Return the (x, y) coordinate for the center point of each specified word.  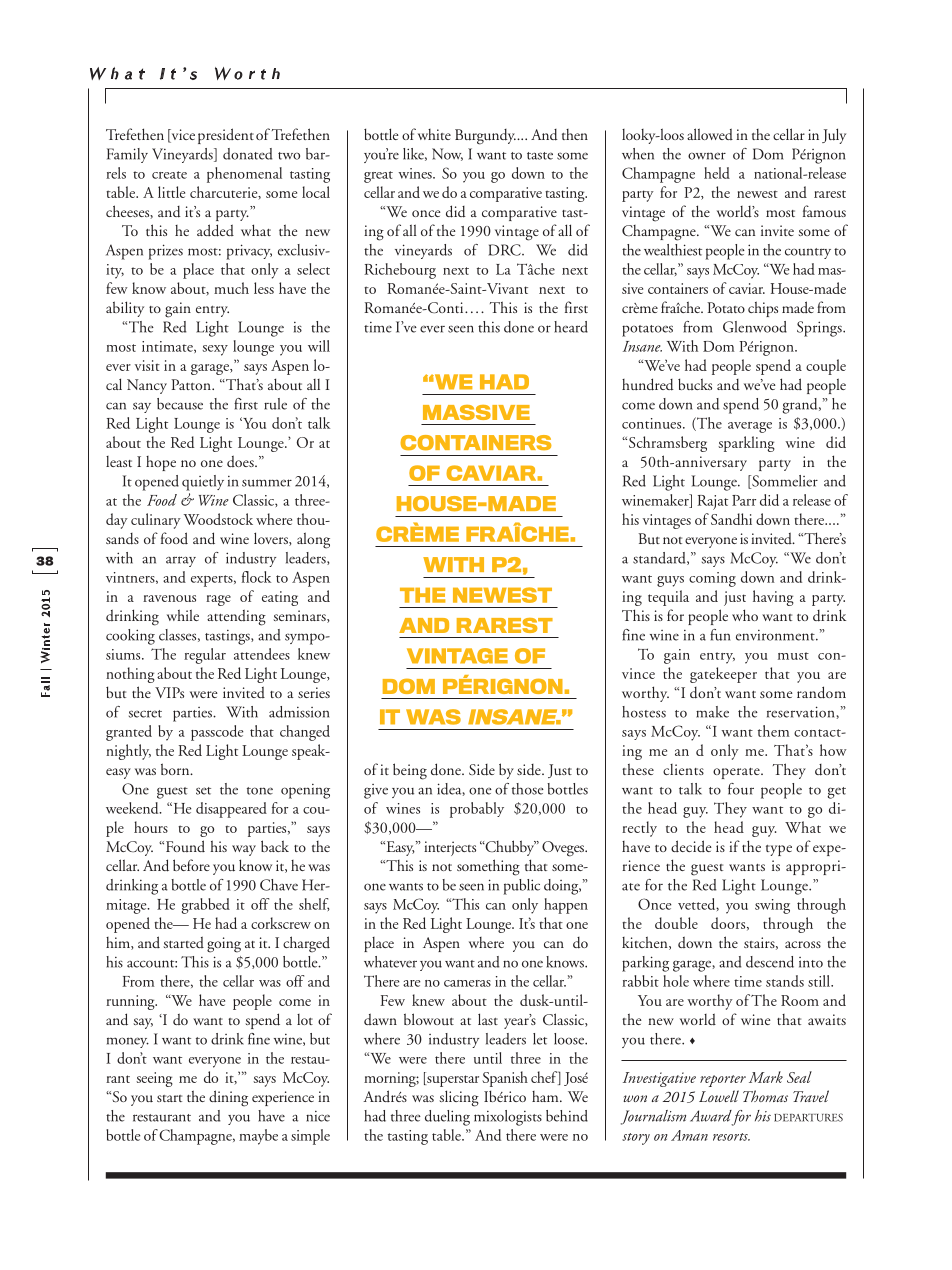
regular (205, 656)
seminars (300, 616)
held (717, 173)
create (169, 175)
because (180, 404)
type (779, 850)
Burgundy (485, 137)
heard (571, 327)
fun (720, 635)
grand (801, 406)
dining (228, 1098)
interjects (450, 848)
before (191, 865)
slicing (459, 1098)
